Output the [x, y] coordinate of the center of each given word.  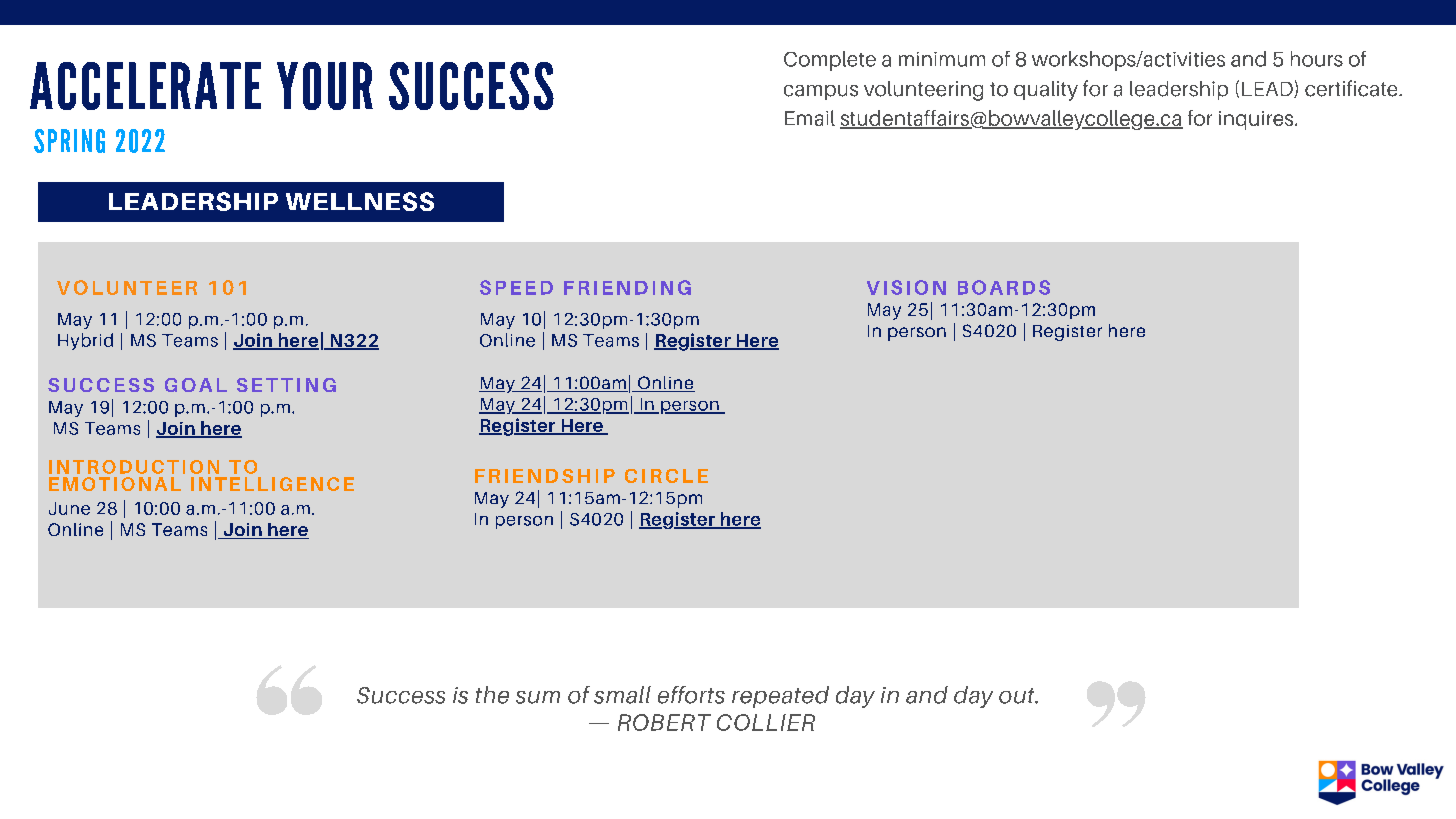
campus [821, 92]
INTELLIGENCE [272, 484]
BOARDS [1004, 287]
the [492, 695]
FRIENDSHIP [545, 476]
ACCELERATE [145, 86]
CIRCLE [666, 476]
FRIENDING [627, 287]
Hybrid [85, 341]
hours [1317, 59]
